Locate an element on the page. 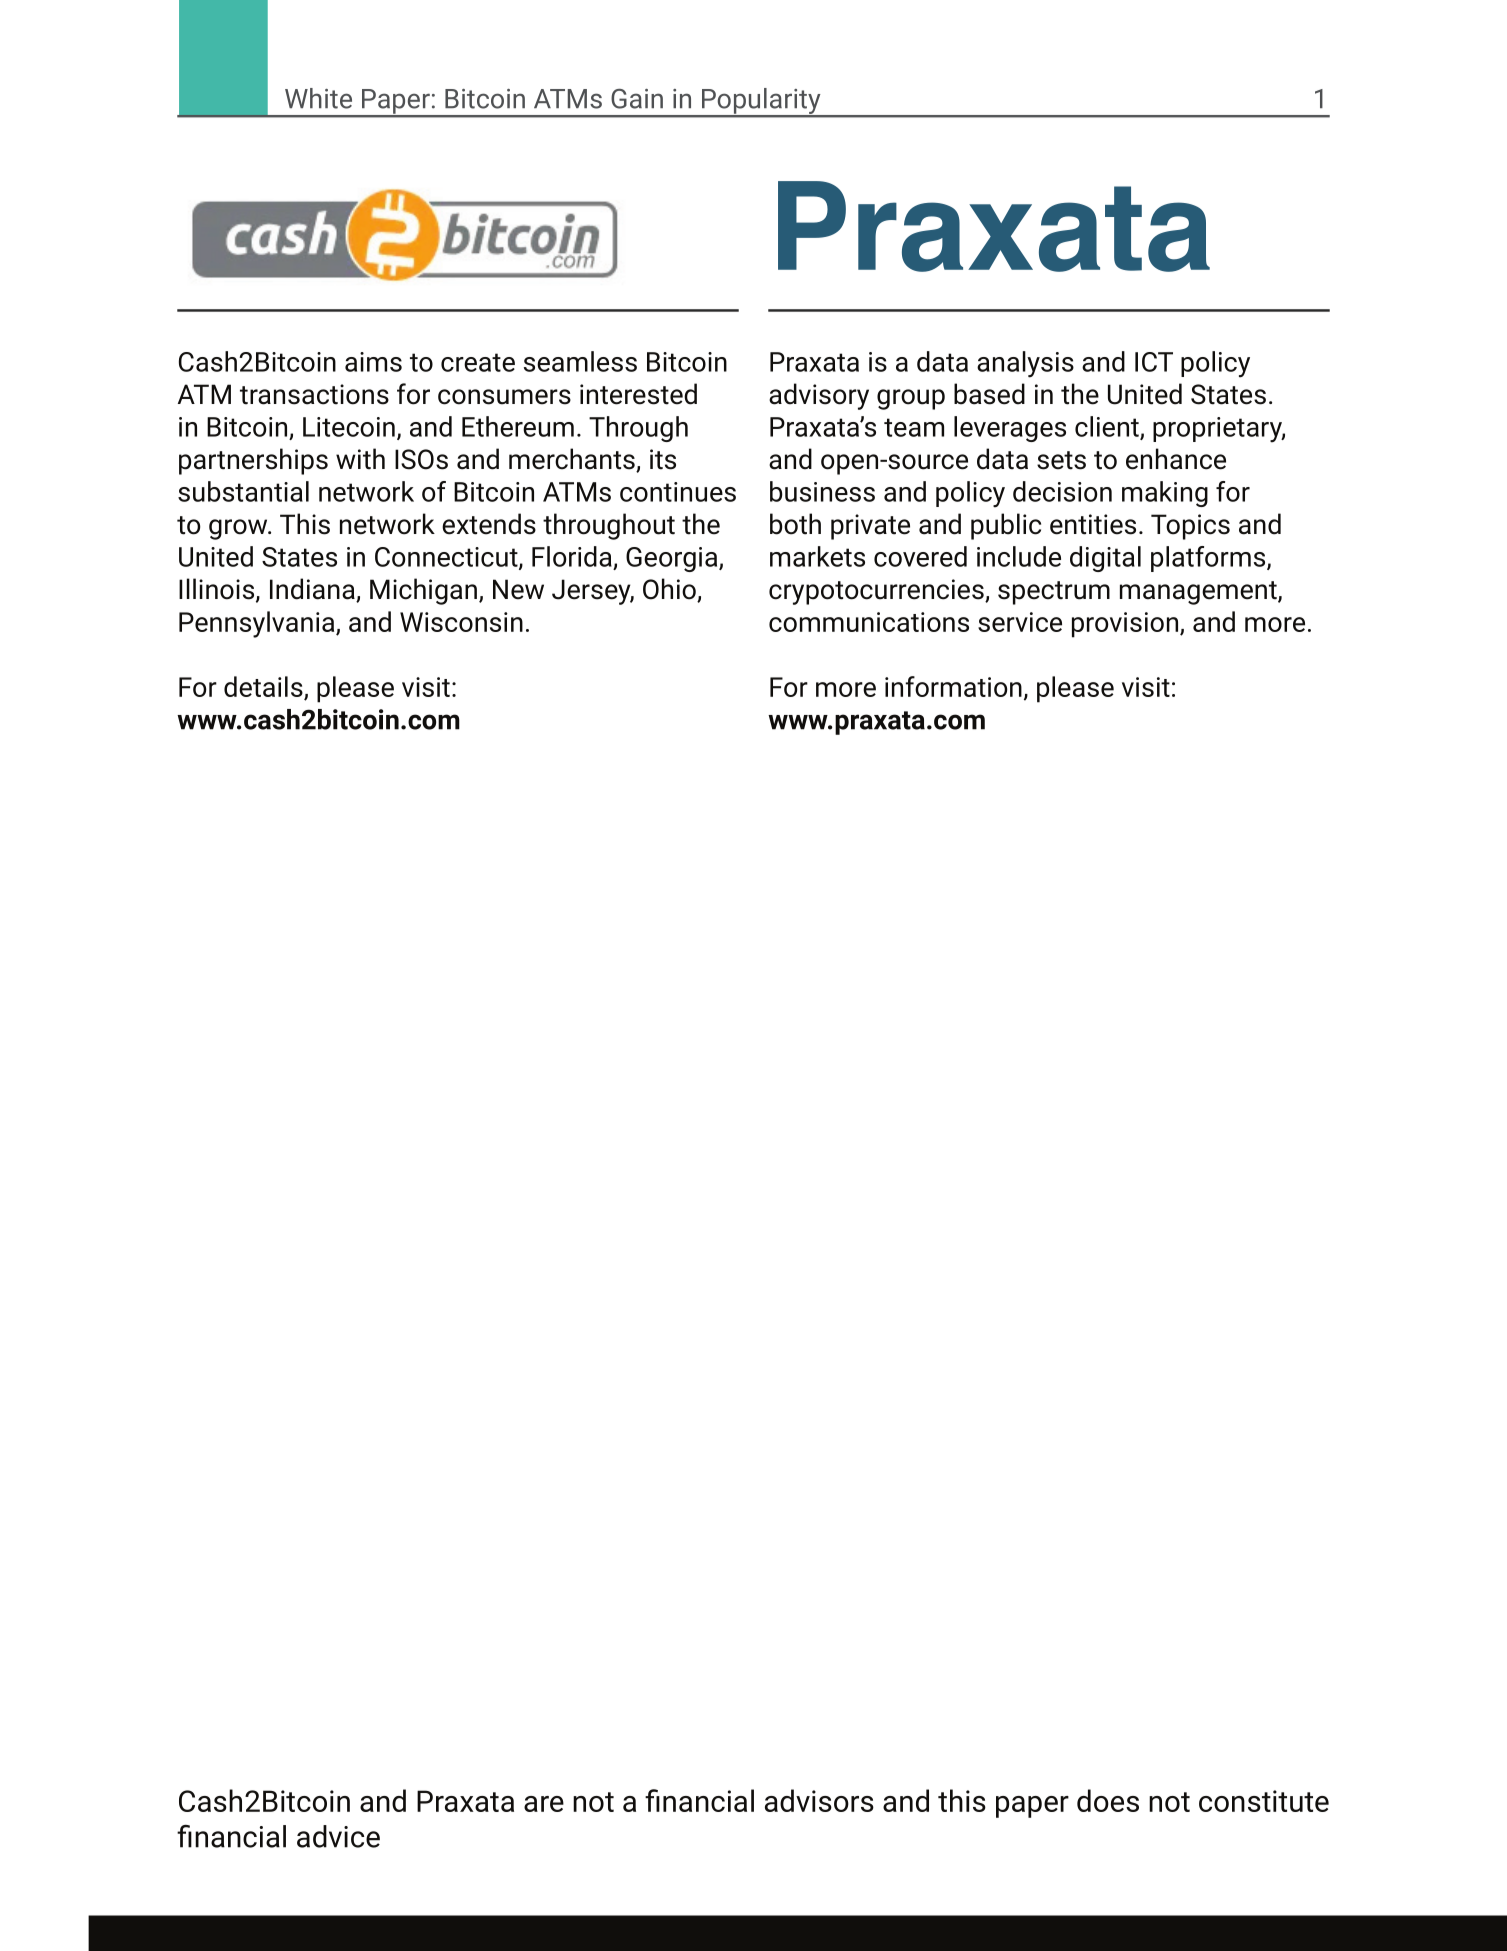  advisors is located at coordinates (819, 1800).
